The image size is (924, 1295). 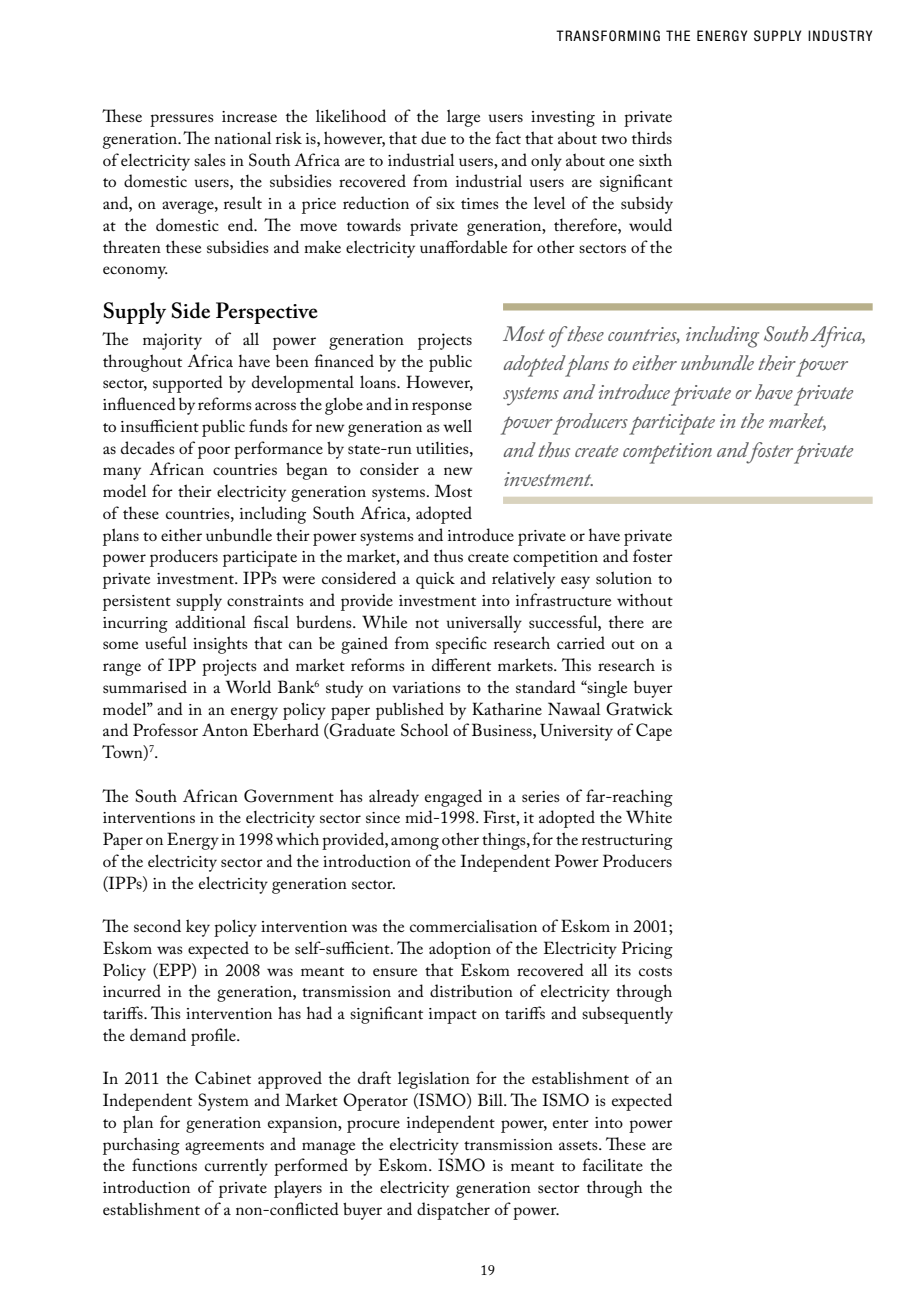 What do you see at coordinates (624, 577) in the screenshot?
I see `solution` at bounding box center [624, 577].
